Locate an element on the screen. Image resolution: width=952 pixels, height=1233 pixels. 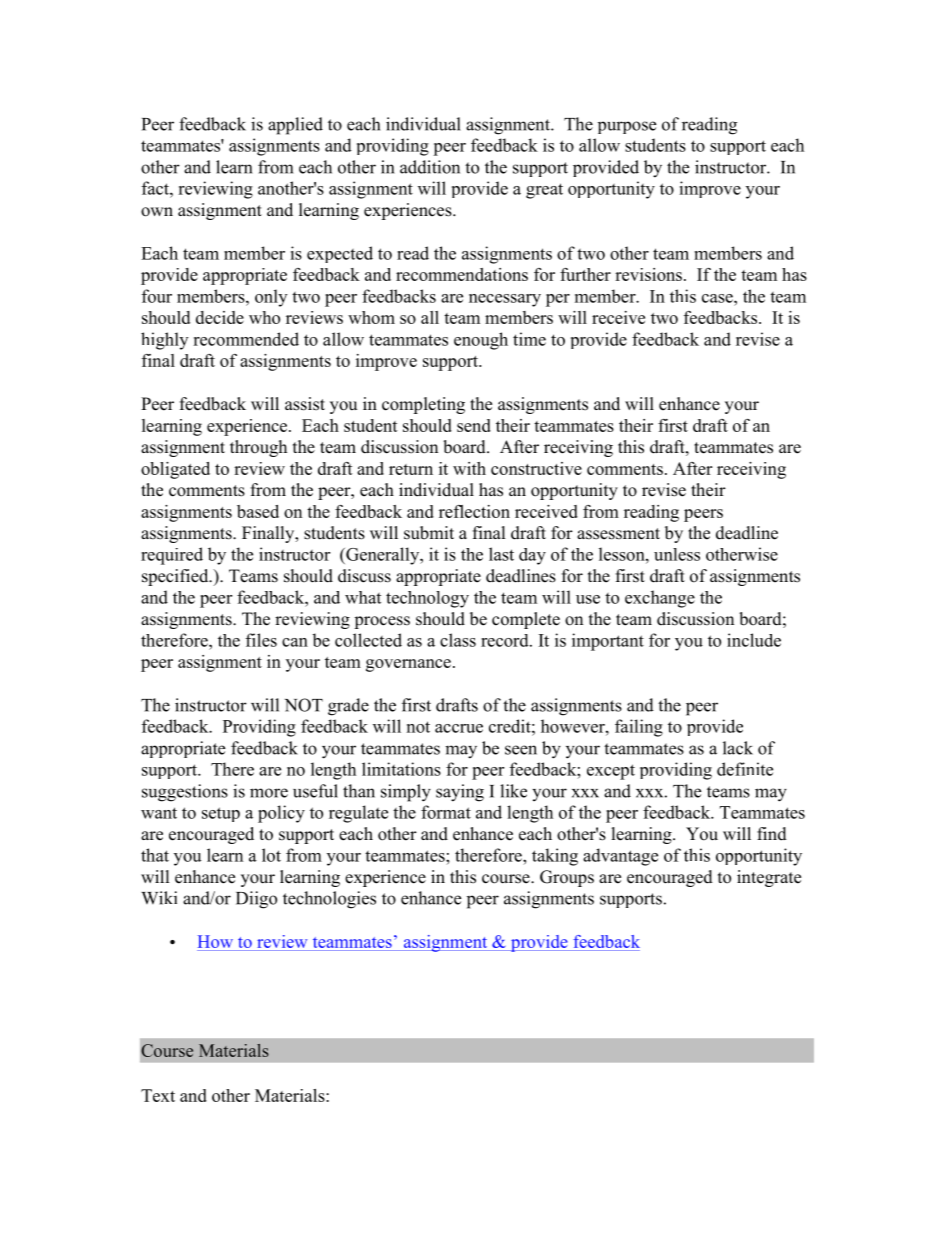
technologies is located at coordinates (329, 900).
